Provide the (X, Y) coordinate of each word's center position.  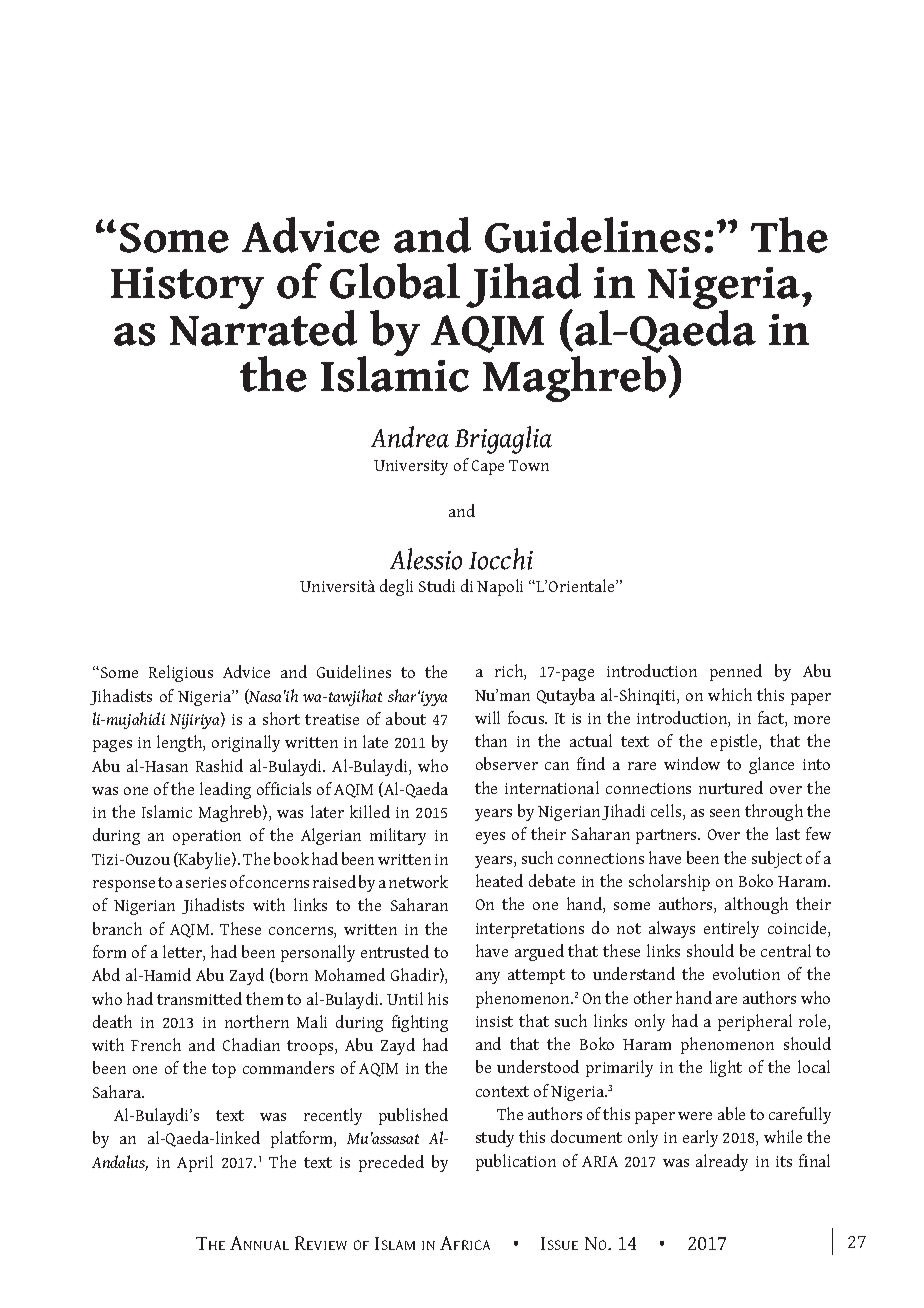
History (187, 288)
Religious (181, 673)
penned (736, 672)
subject (777, 859)
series (206, 882)
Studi (437, 585)
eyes (490, 838)
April (195, 1163)
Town (529, 465)
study (495, 1138)
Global (395, 281)
